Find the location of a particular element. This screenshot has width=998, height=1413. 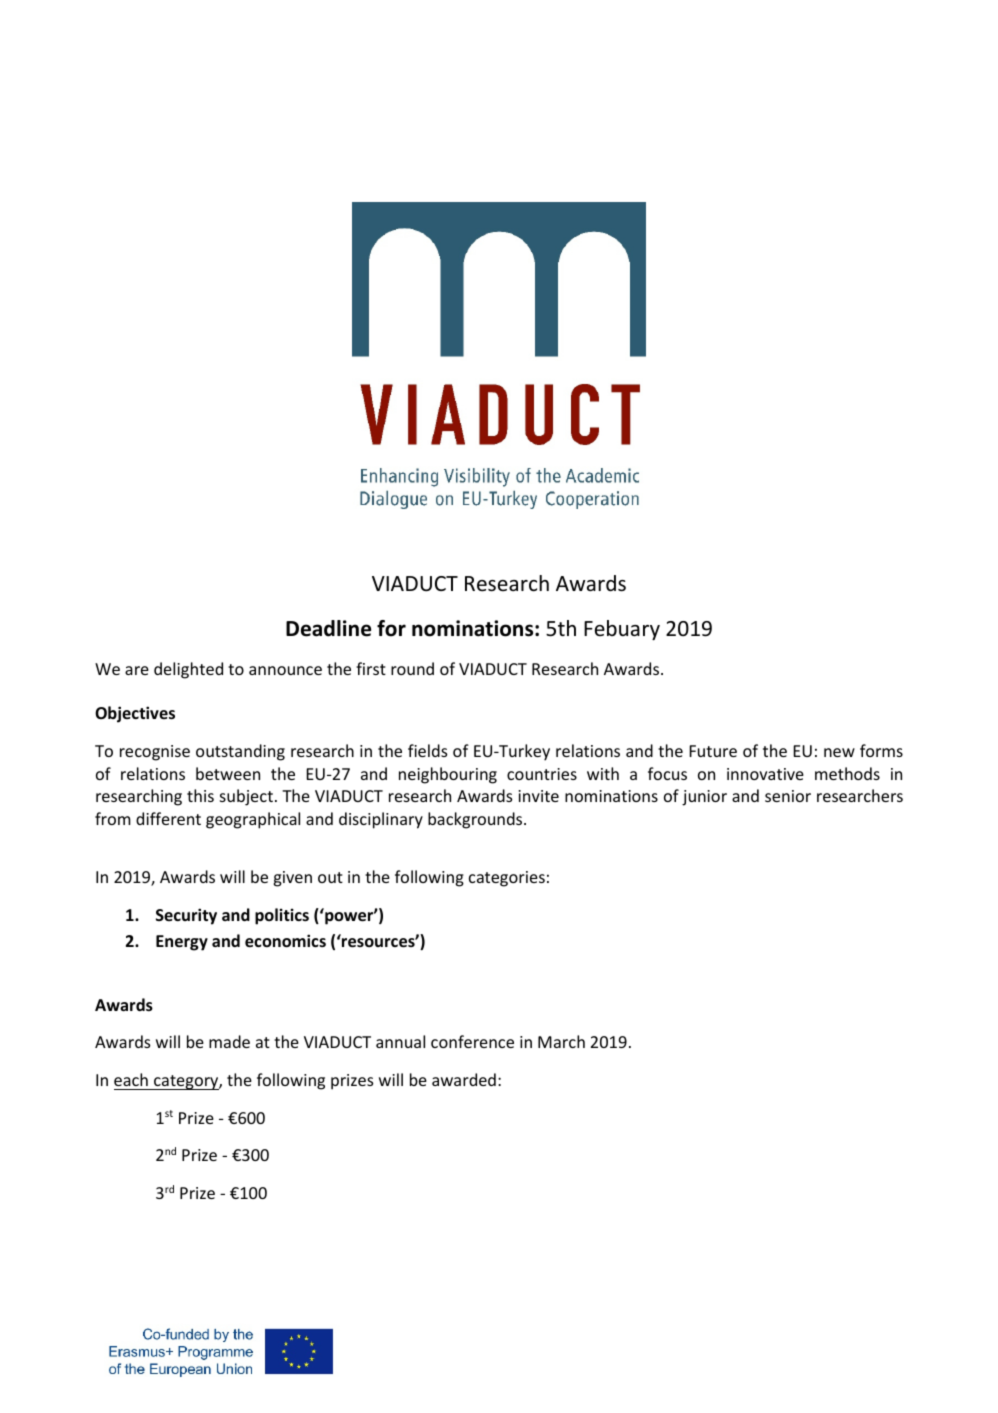

categories is located at coordinates (507, 879).
